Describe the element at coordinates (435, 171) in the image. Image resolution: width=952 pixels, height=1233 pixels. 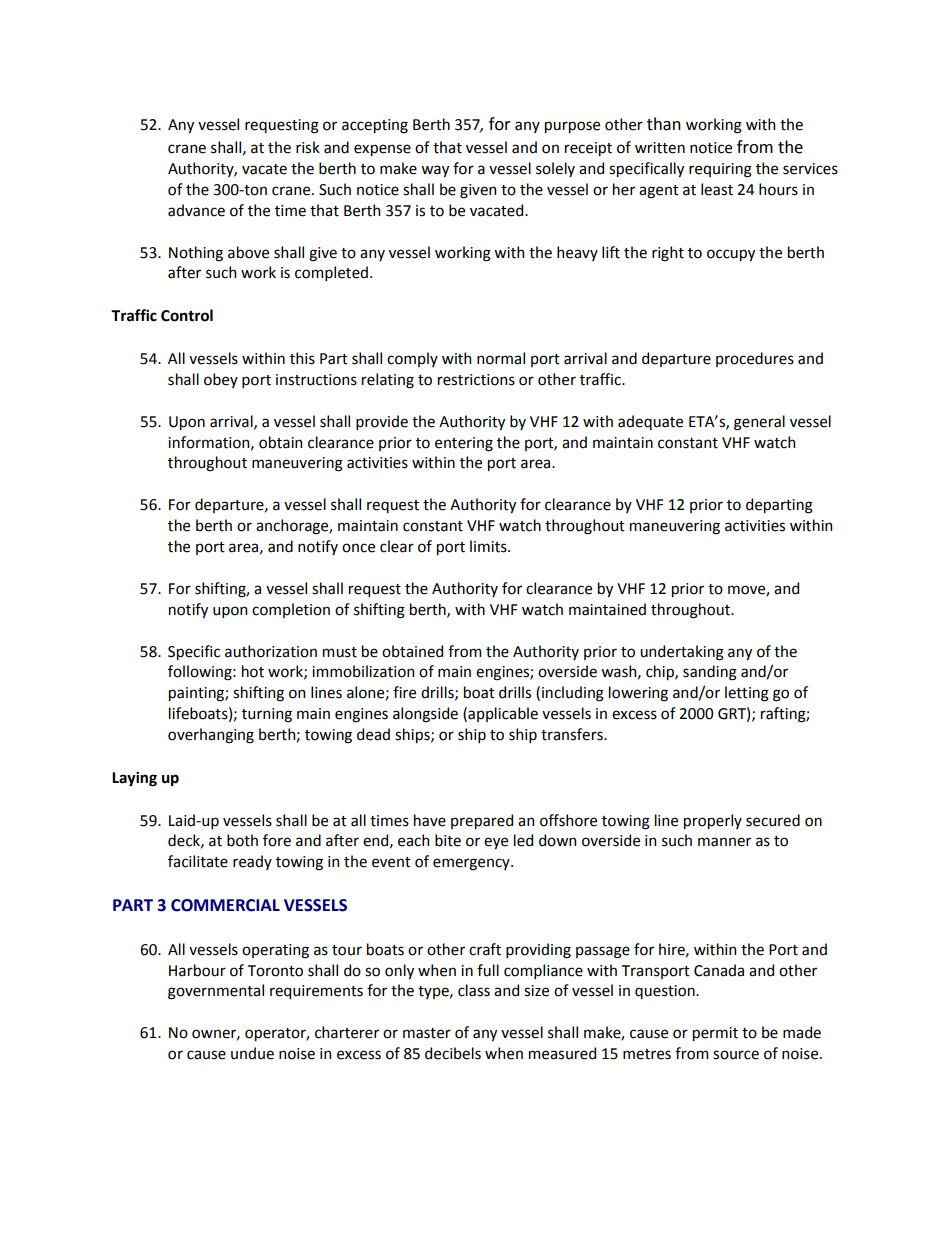
I see `way` at that location.
